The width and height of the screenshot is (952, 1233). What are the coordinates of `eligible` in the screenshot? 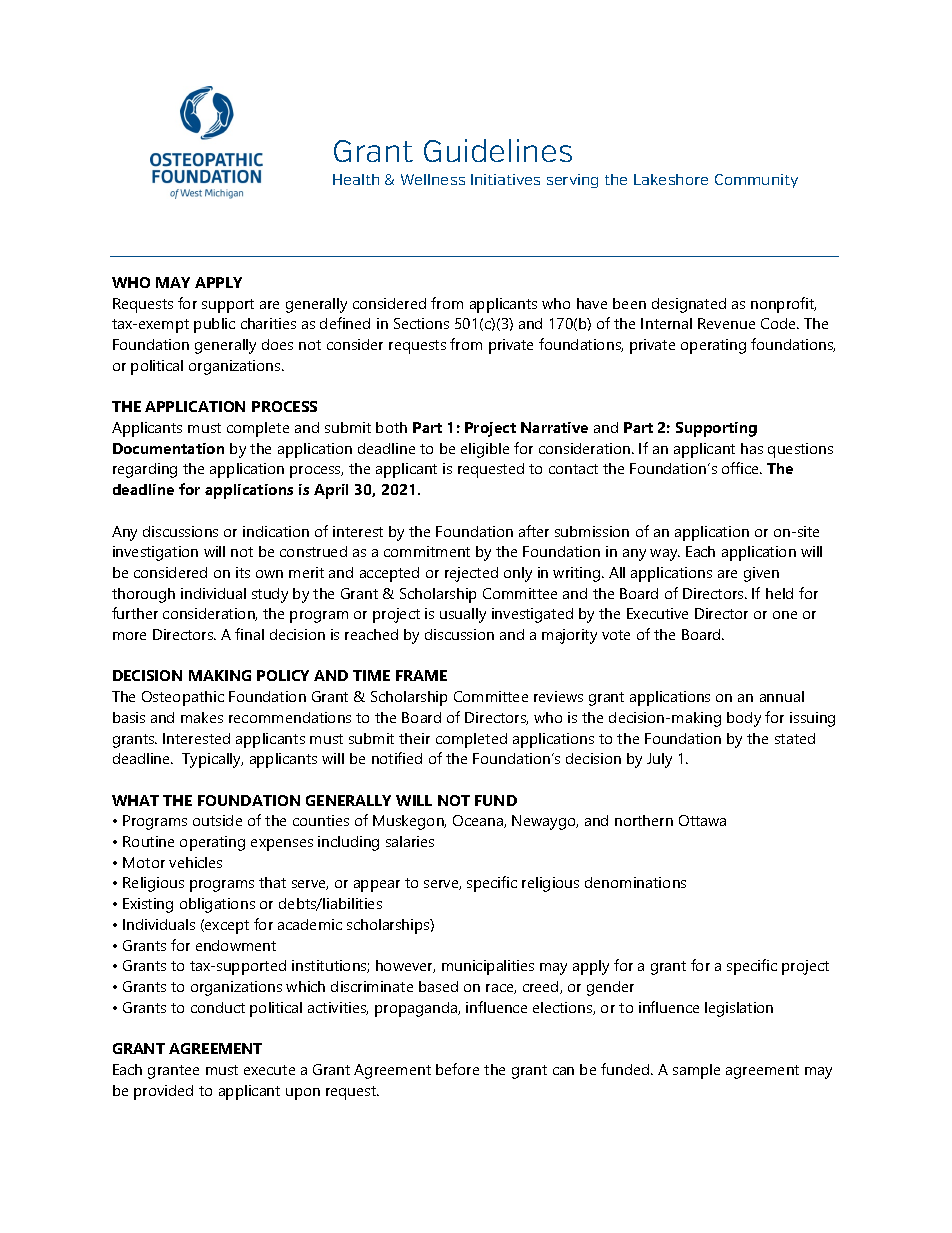 It's located at (485, 450).
